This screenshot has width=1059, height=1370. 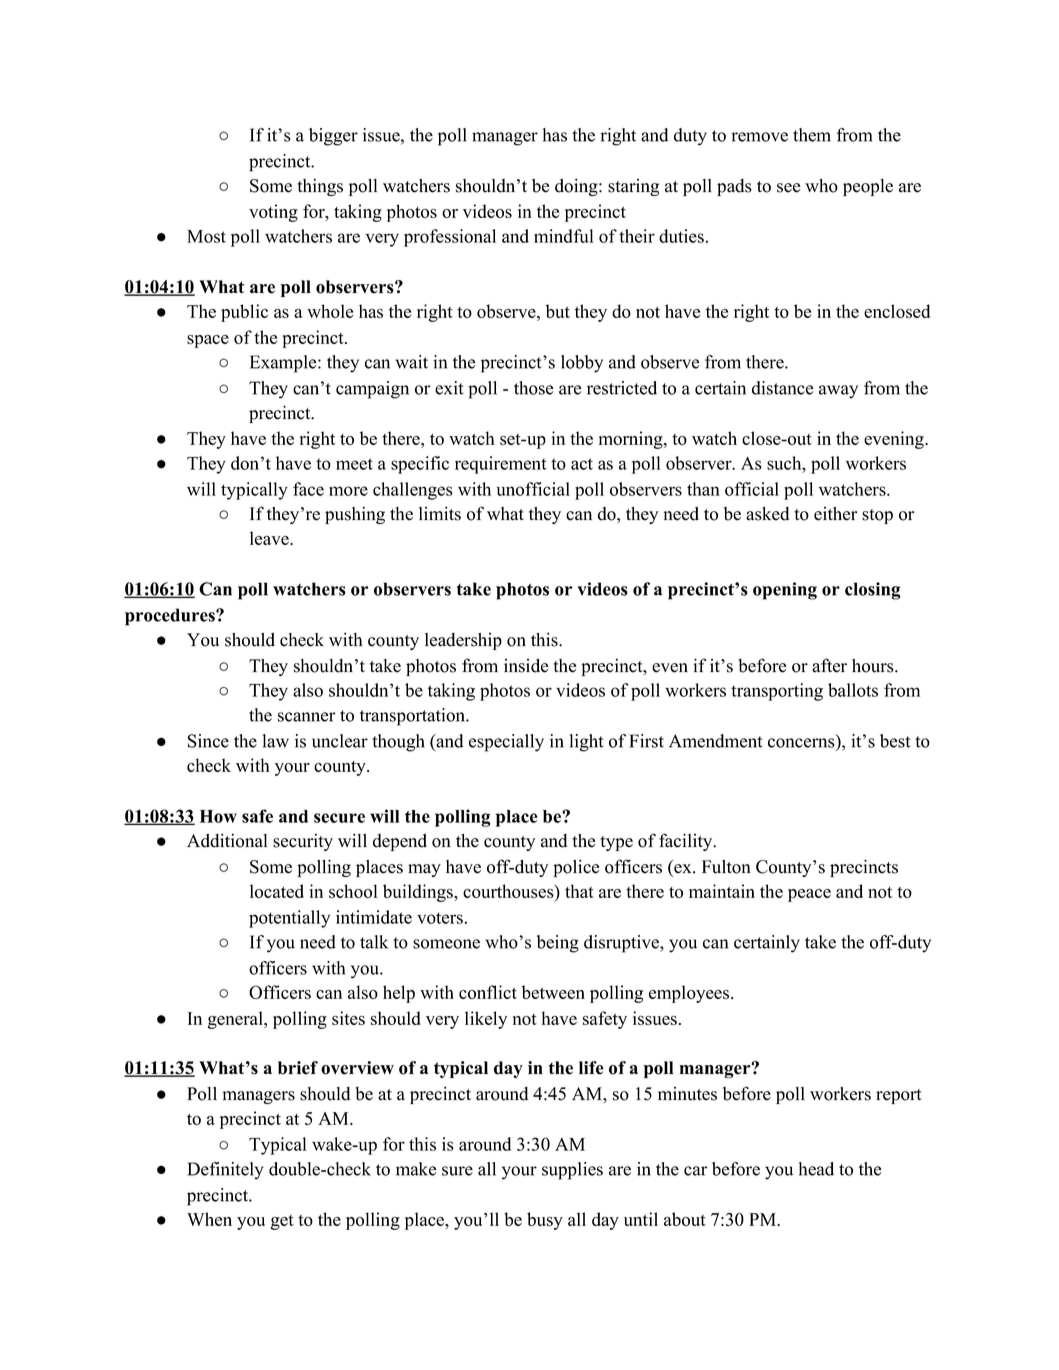 I want to click on see, so click(x=788, y=188).
